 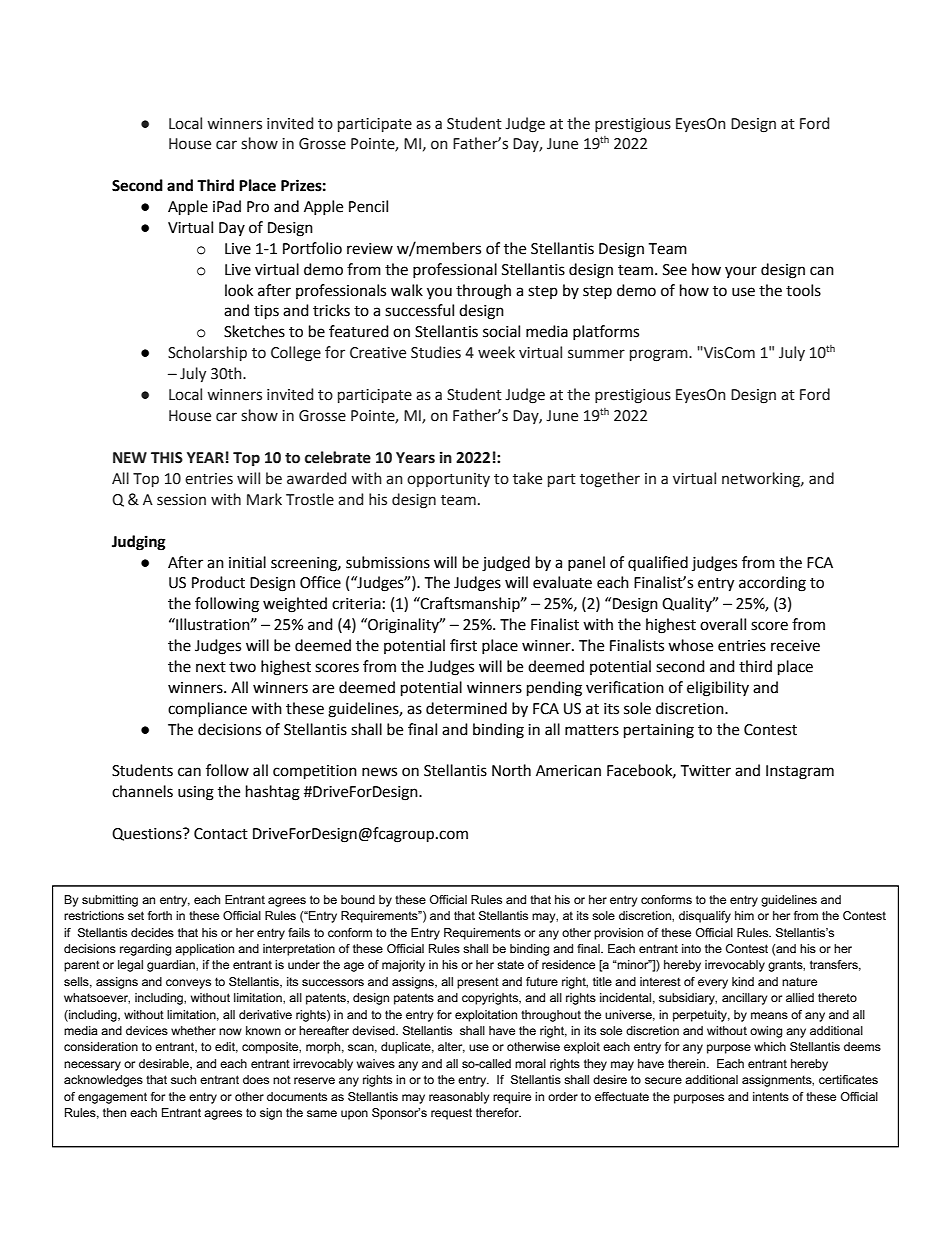 What do you see at coordinates (448, 480) in the screenshot?
I see `opportunity` at bounding box center [448, 480].
